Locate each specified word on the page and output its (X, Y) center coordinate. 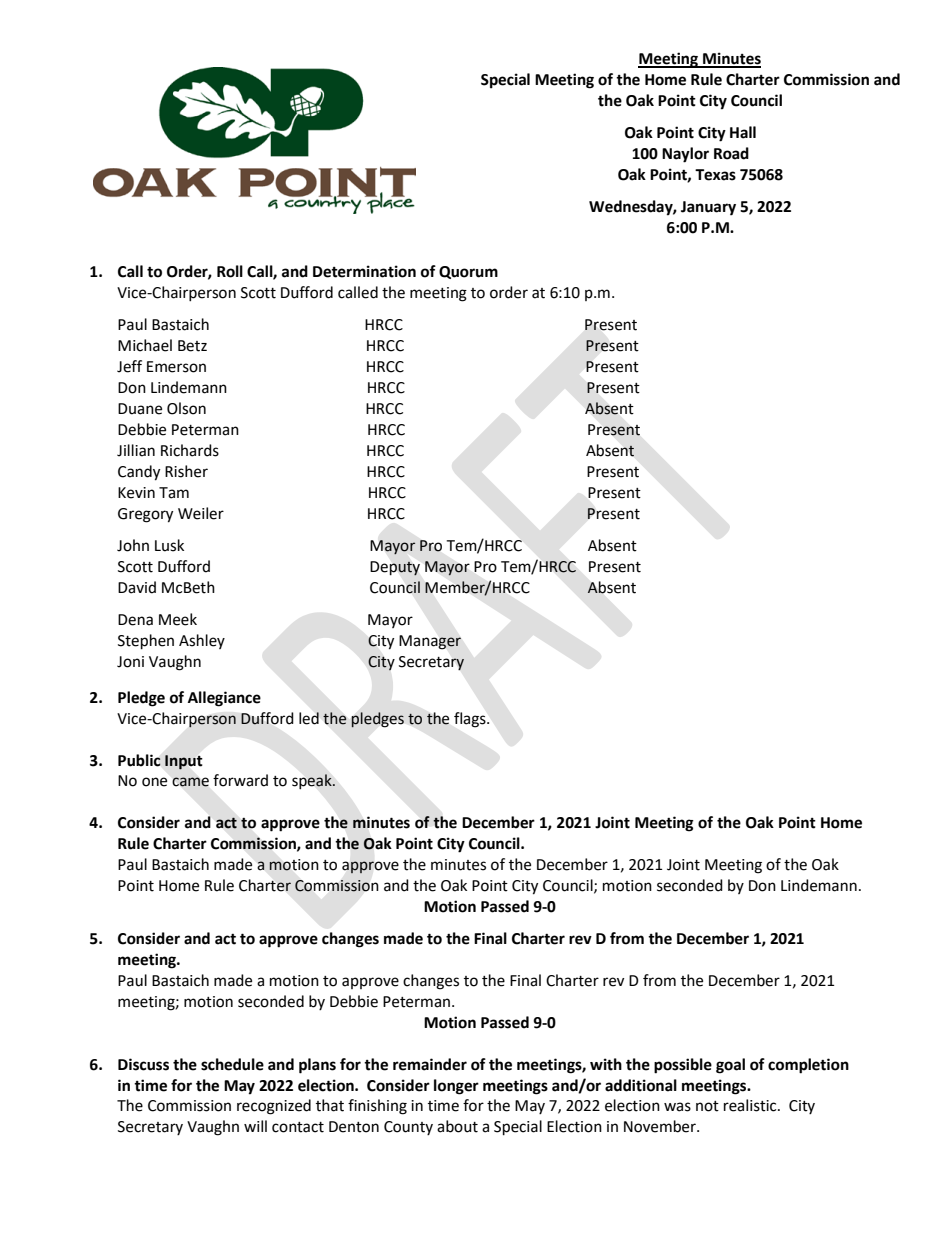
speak (313, 781)
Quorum (468, 272)
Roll (230, 271)
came (191, 782)
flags (471, 720)
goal (730, 1066)
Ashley (202, 641)
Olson (186, 408)
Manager (430, 642)
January (708, 208)
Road (731, 153)
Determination (364, 271)
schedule (232, 1064)
